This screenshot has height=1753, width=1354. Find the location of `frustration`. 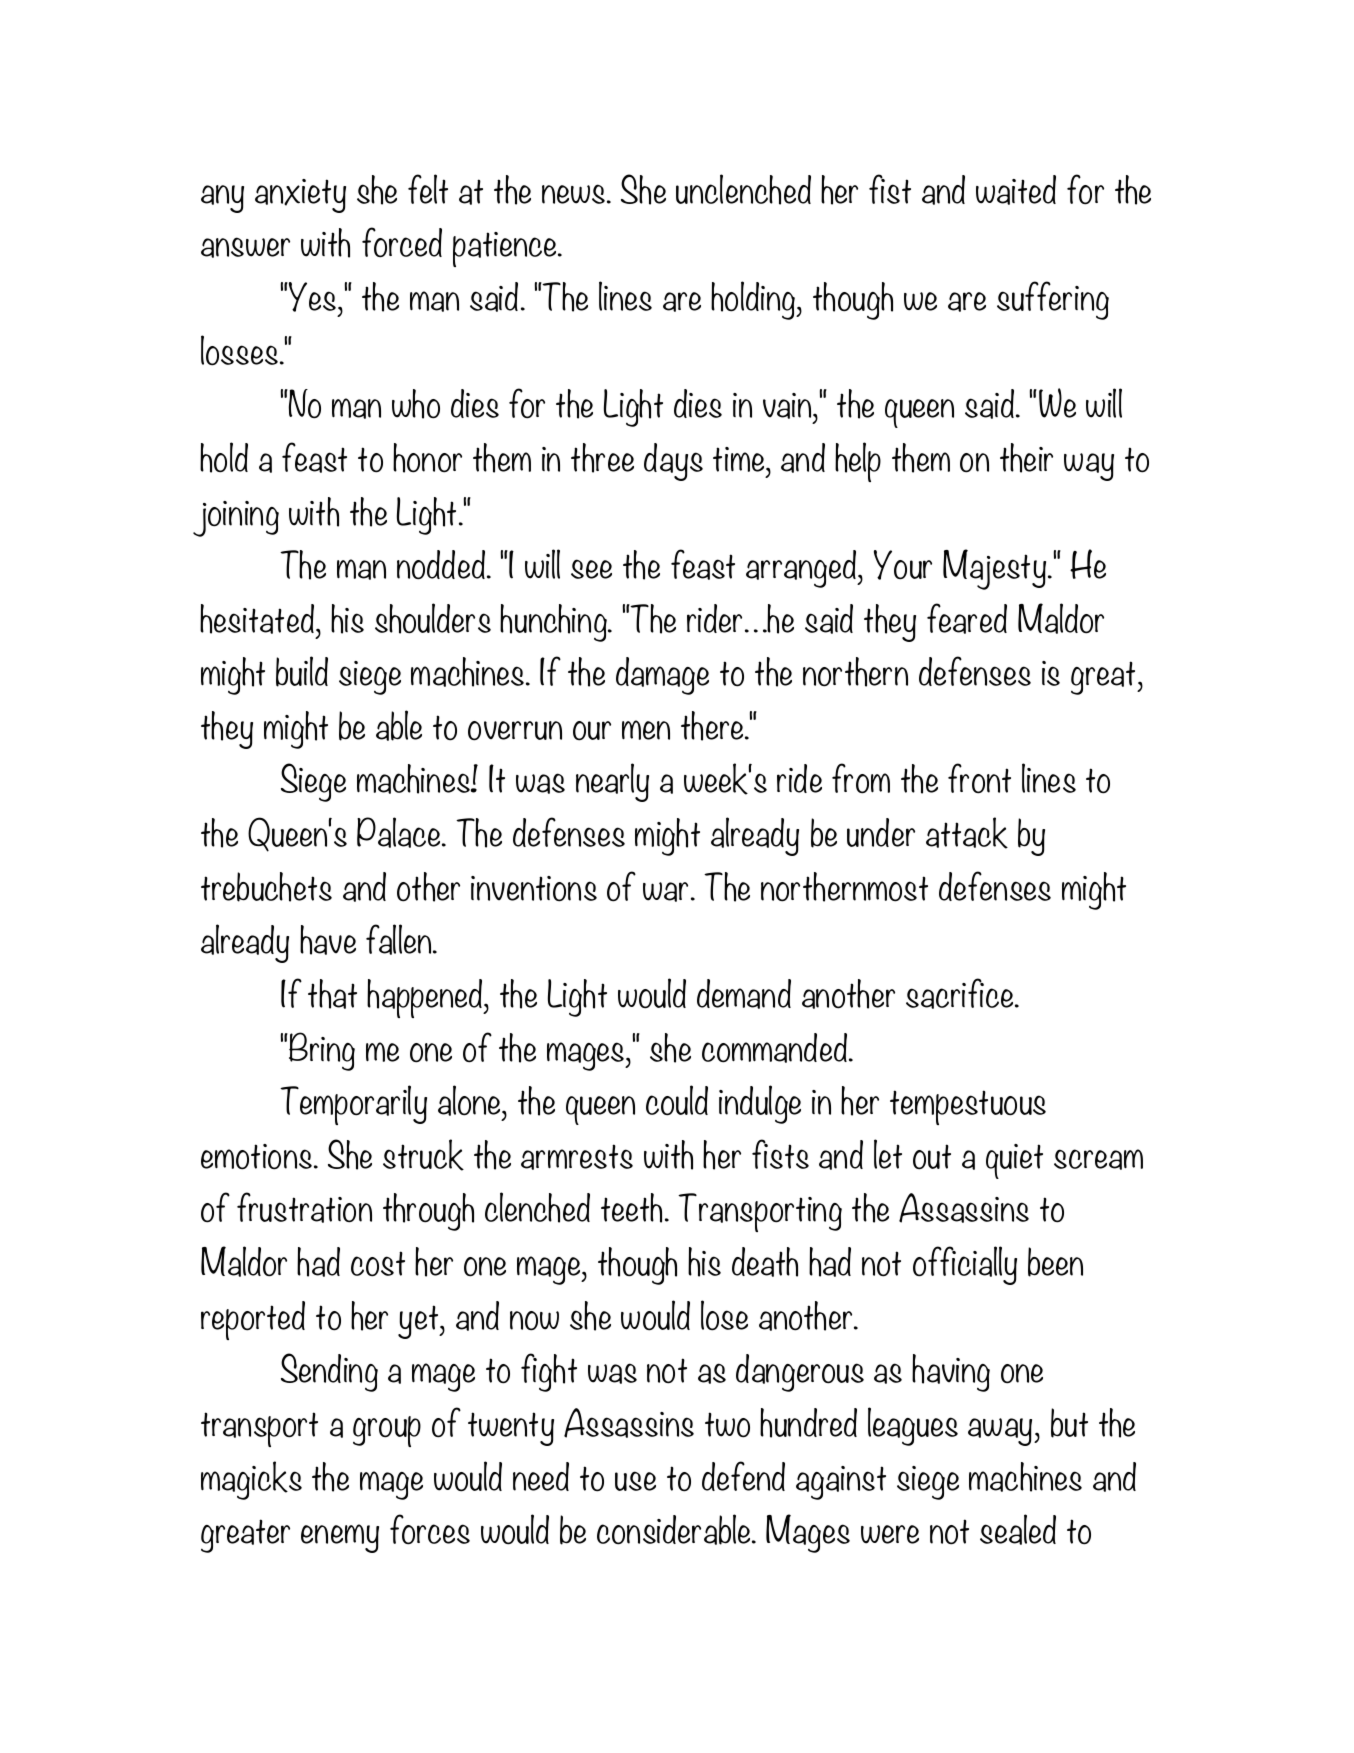

frustration is located at coordinates (304, 1207).
